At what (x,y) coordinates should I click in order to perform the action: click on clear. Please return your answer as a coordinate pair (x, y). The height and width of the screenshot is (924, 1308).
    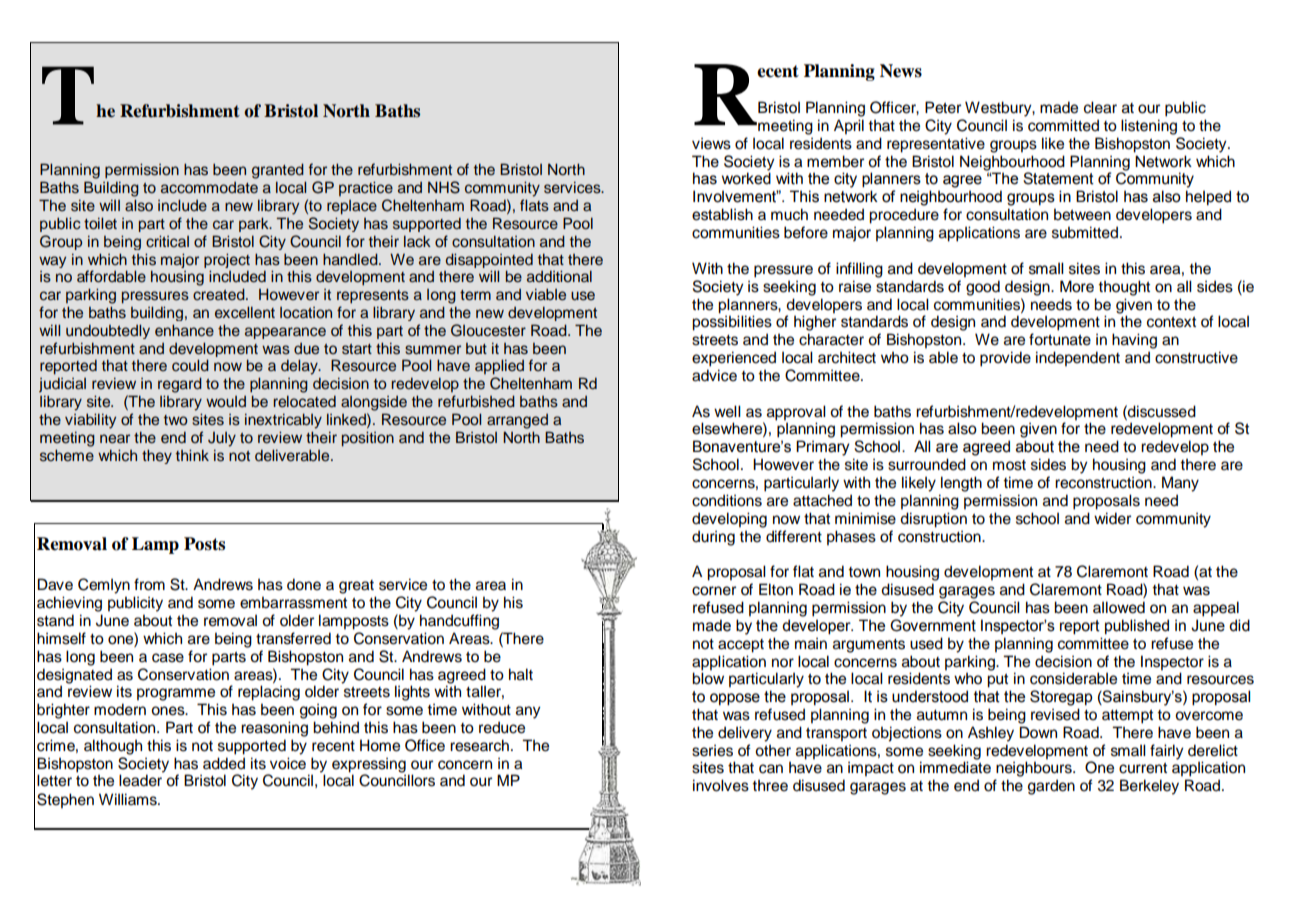
    Looking at the image, I should click on (1100, 107).
